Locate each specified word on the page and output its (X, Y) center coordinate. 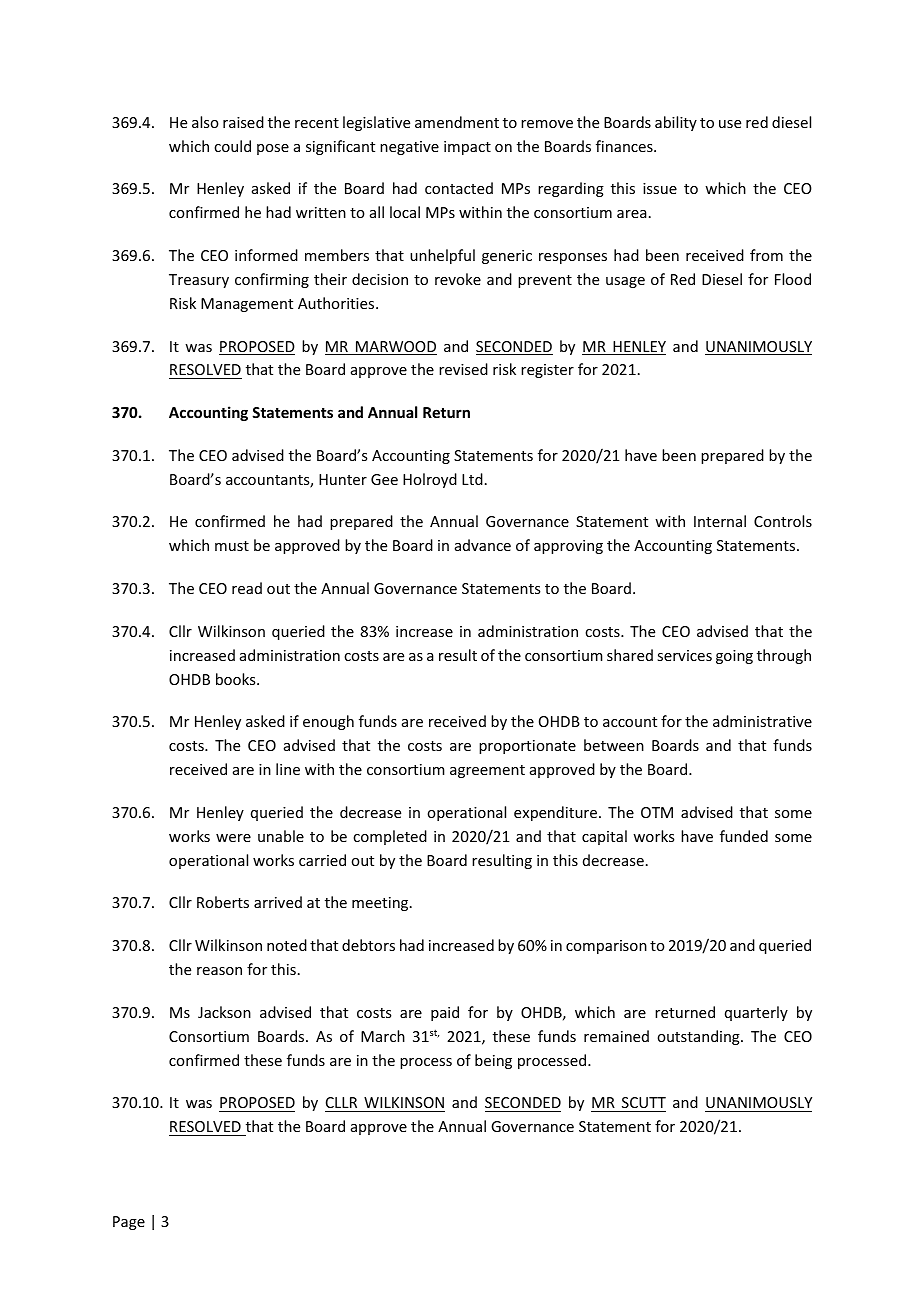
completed (390, 837)
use (730, 124)
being (493, 1061)
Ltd (472, 479)
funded (744, 836)
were (233, 838)
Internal (720, 521)
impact (467, 148)
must (232, 546)
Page (129, 1223)
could (232, 146)
